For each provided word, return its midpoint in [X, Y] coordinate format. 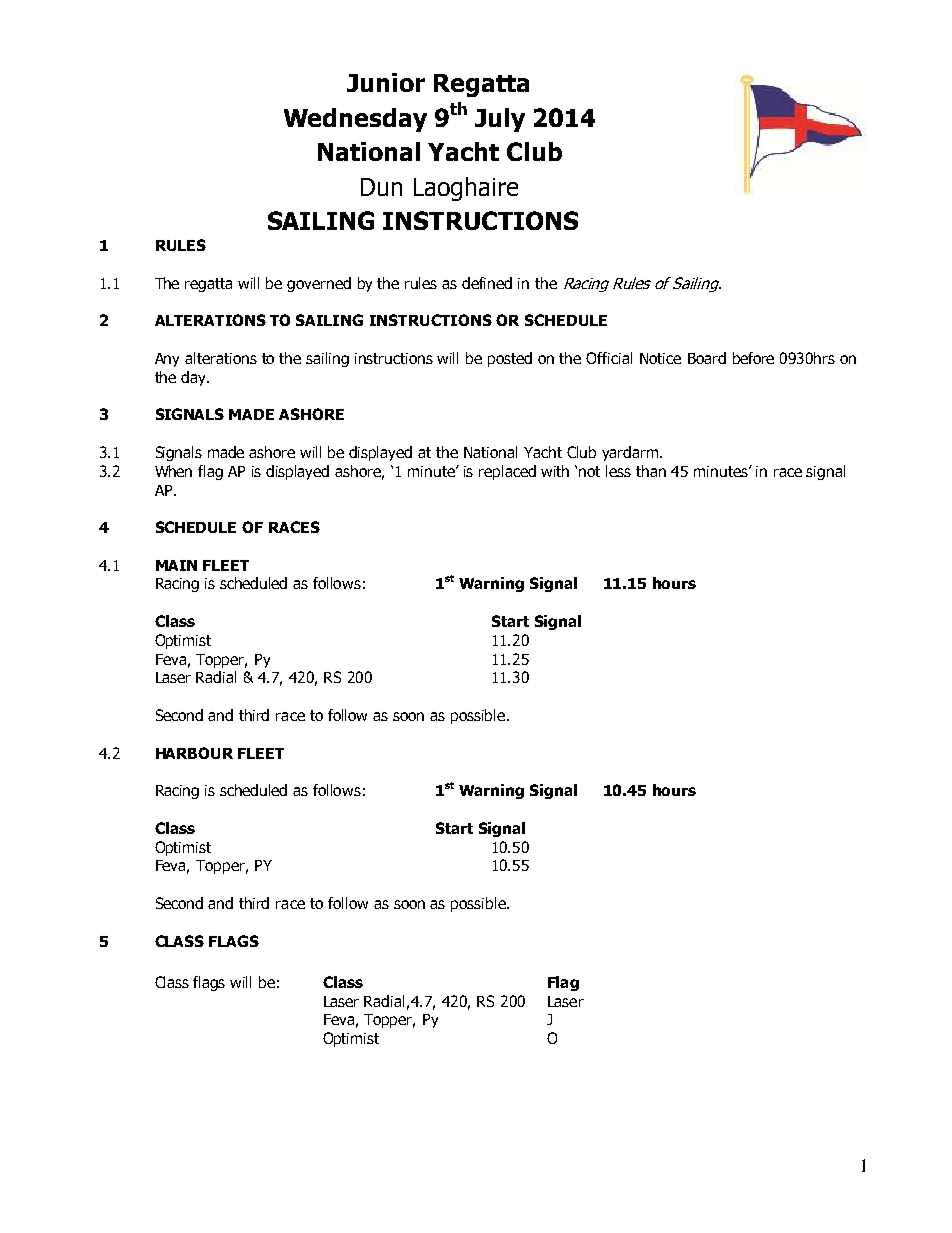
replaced [507, 472]
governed [319, 284]
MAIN [176, 565]
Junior [386, 82]
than [651, 471]
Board [707, 358]
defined [487, 283]
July [500, 120]
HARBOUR [194, 753]
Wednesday [355, 120]
